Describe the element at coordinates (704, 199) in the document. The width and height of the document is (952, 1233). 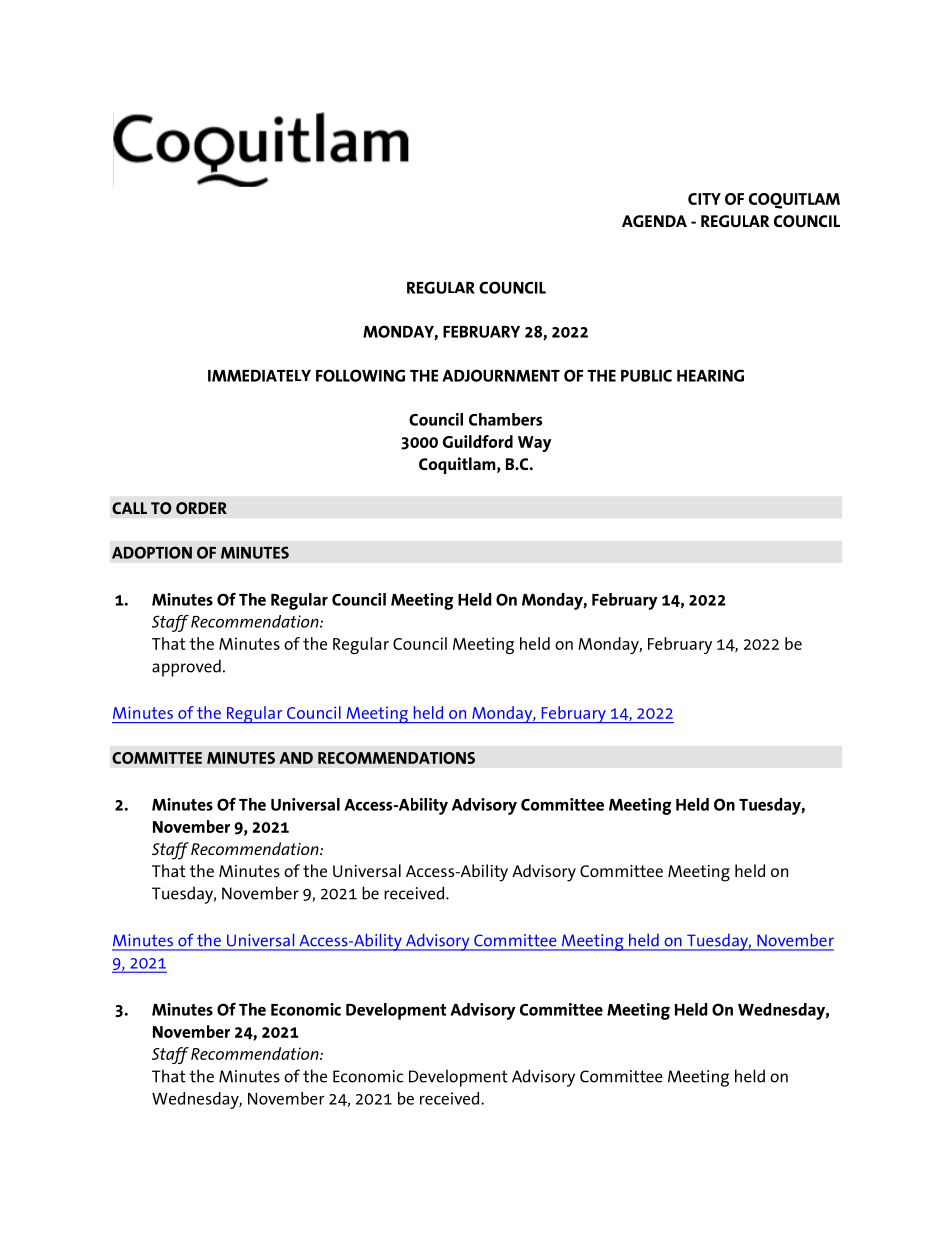
I see `CITY` at that location.
